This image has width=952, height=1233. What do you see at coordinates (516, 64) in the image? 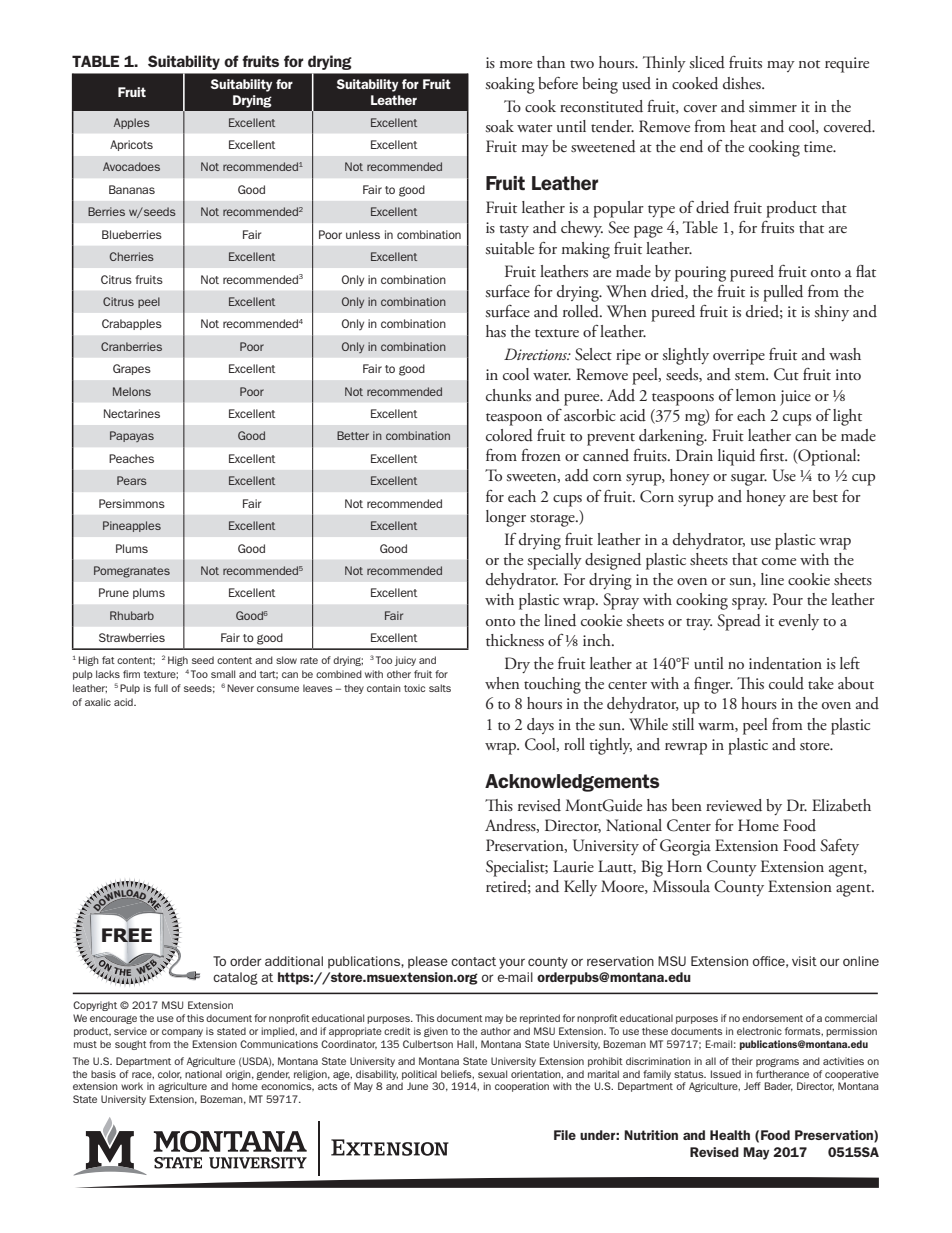
I see `more` at bounding box center [516, 64].
